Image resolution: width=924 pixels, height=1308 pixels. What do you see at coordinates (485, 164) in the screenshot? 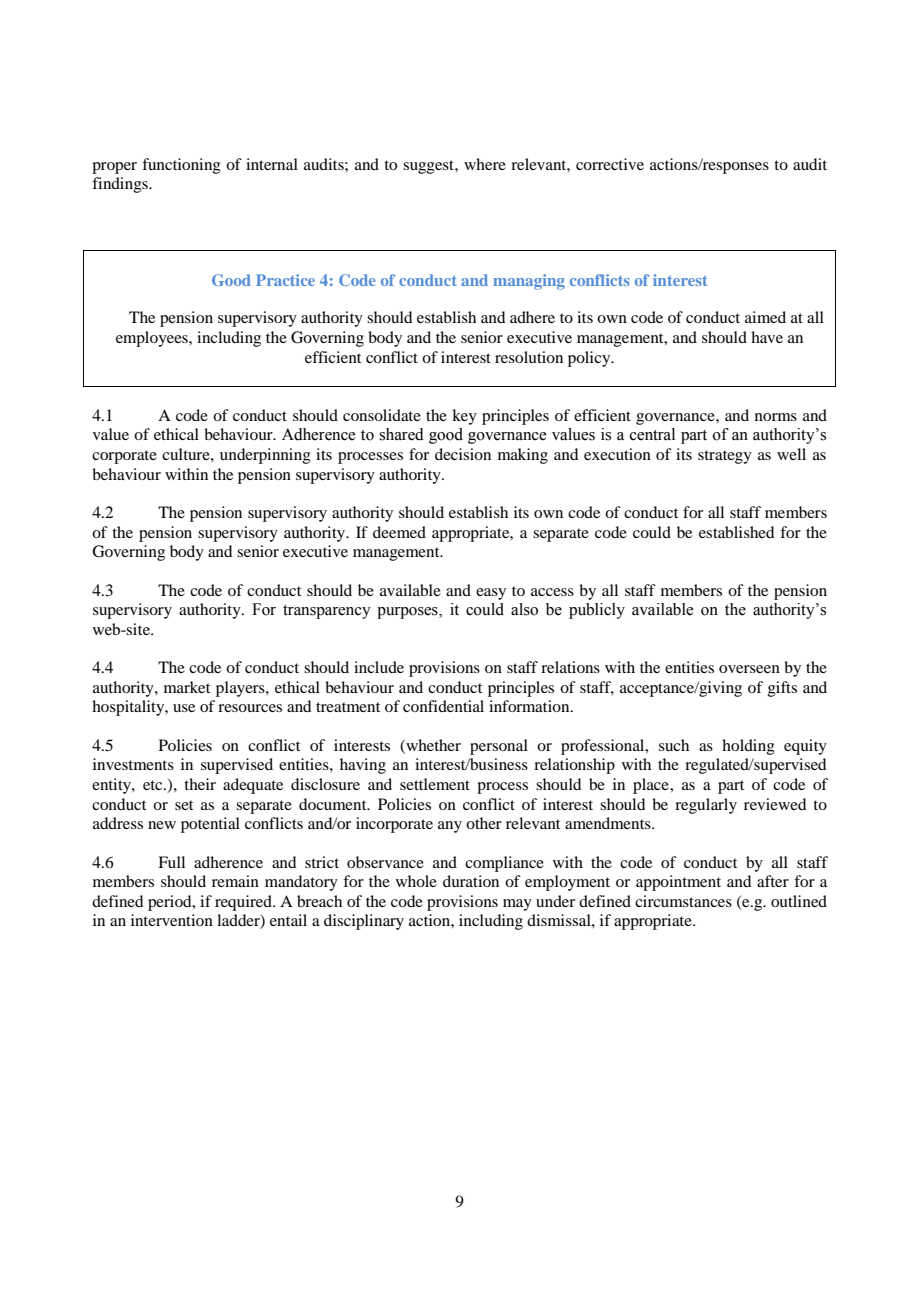
I see `where` at bounding box center [485, 164].
